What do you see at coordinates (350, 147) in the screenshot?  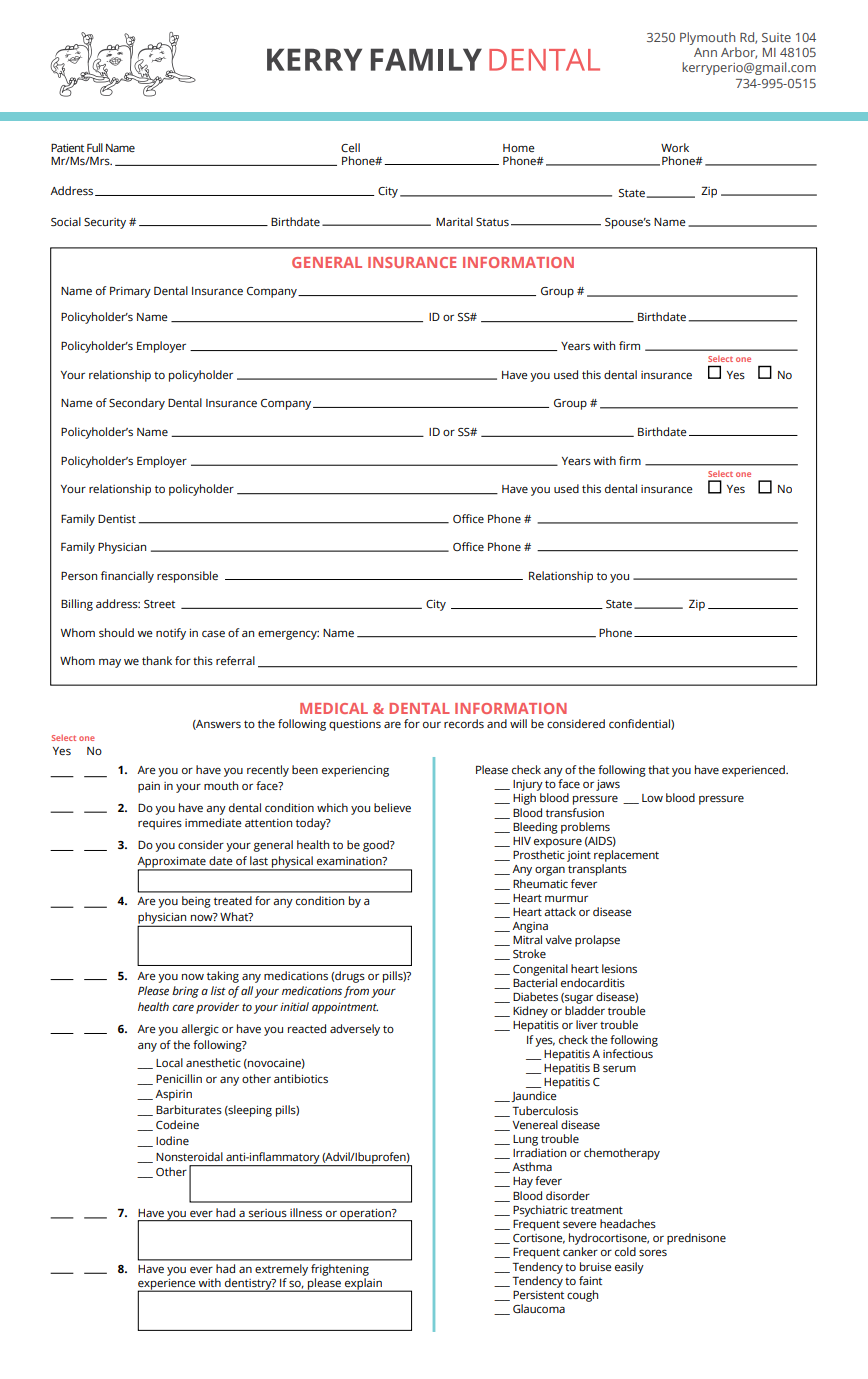 I see `Cell` at bounding box center [350, 147].
